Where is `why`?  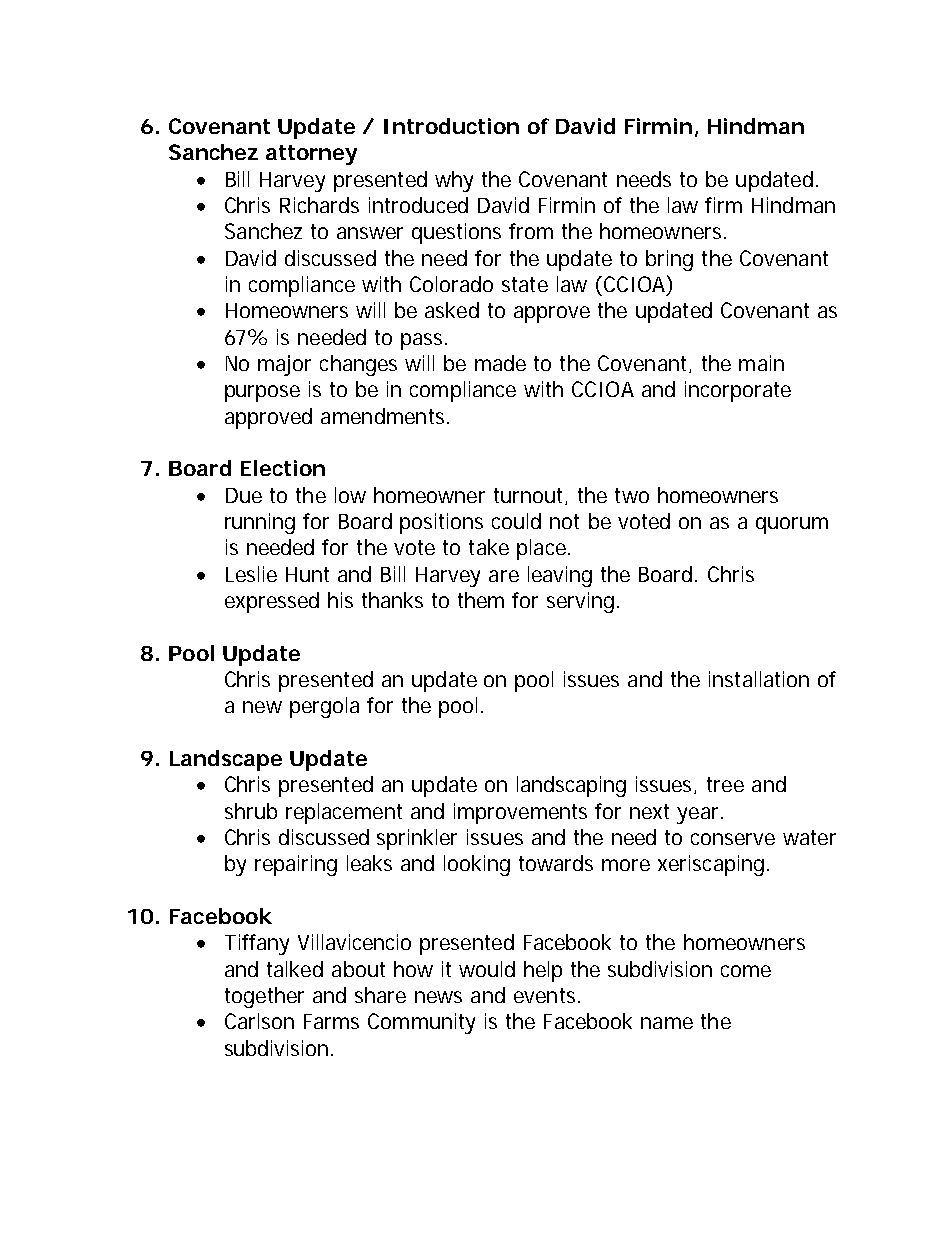
why is located at coordinates (454, 181).
